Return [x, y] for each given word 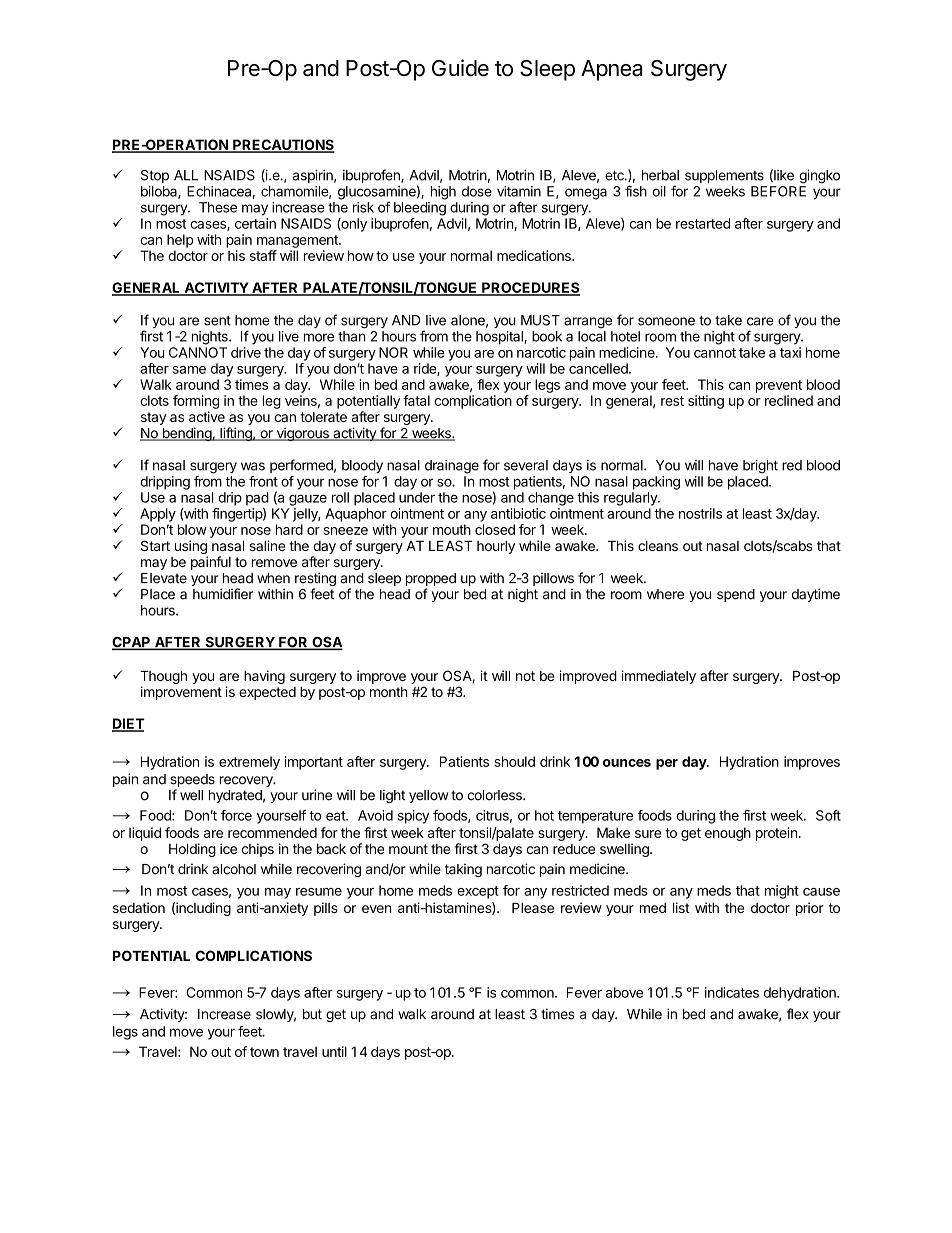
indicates [732, 992]
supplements [724, 176]
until [334, 1051]
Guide [460, 68]
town [264, 1052]
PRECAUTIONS [283, 146]
